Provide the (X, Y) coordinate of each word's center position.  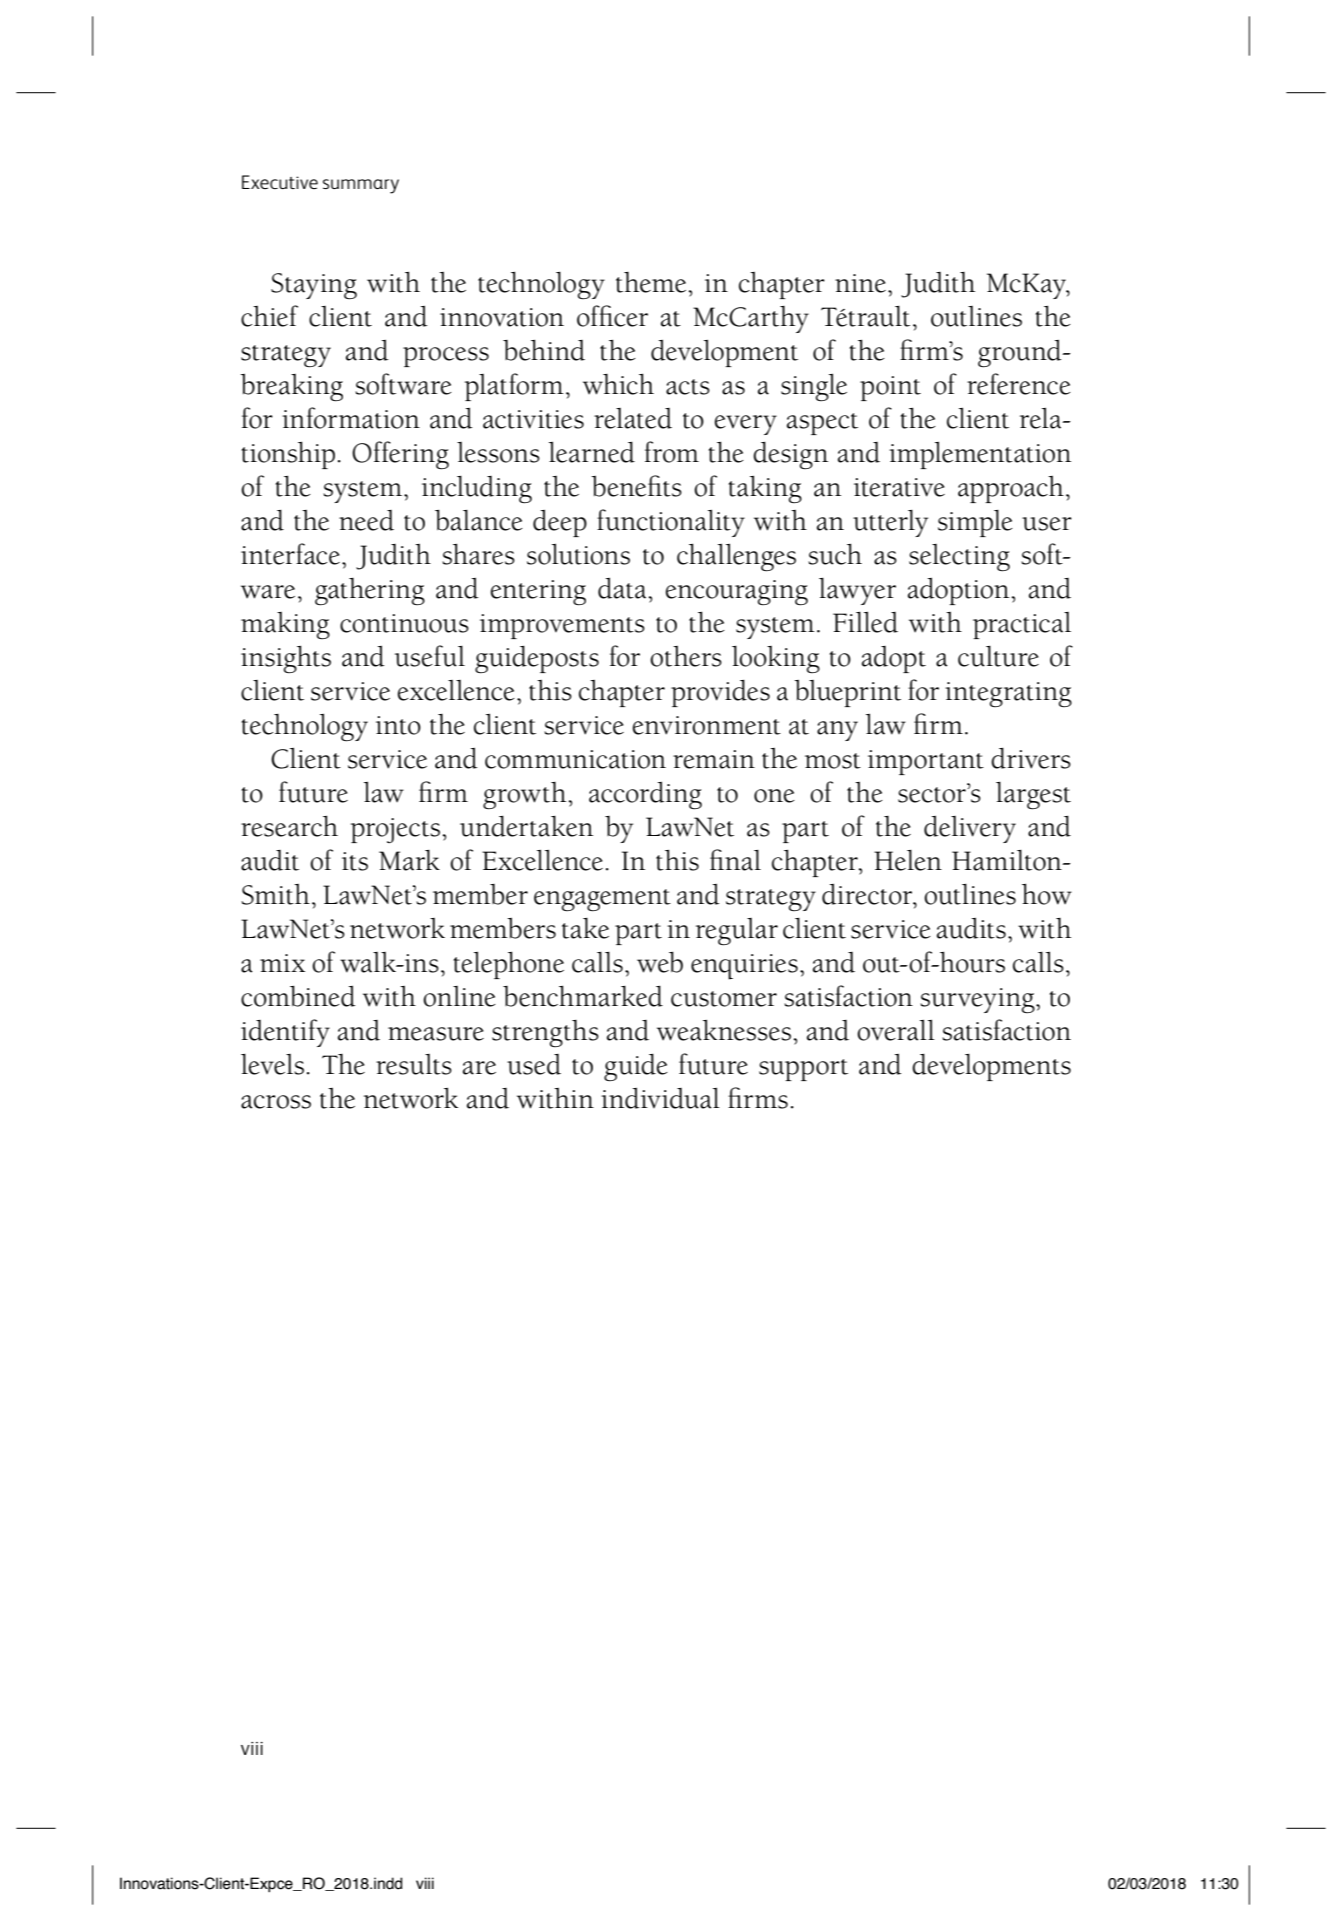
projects (395, 830)
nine (860, 283)
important (926, 762)
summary (361, 186)
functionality (671, 523)
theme (651, 282)
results (414, 1064)
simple (975, 523)
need (366, 520)
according (645, 796)
